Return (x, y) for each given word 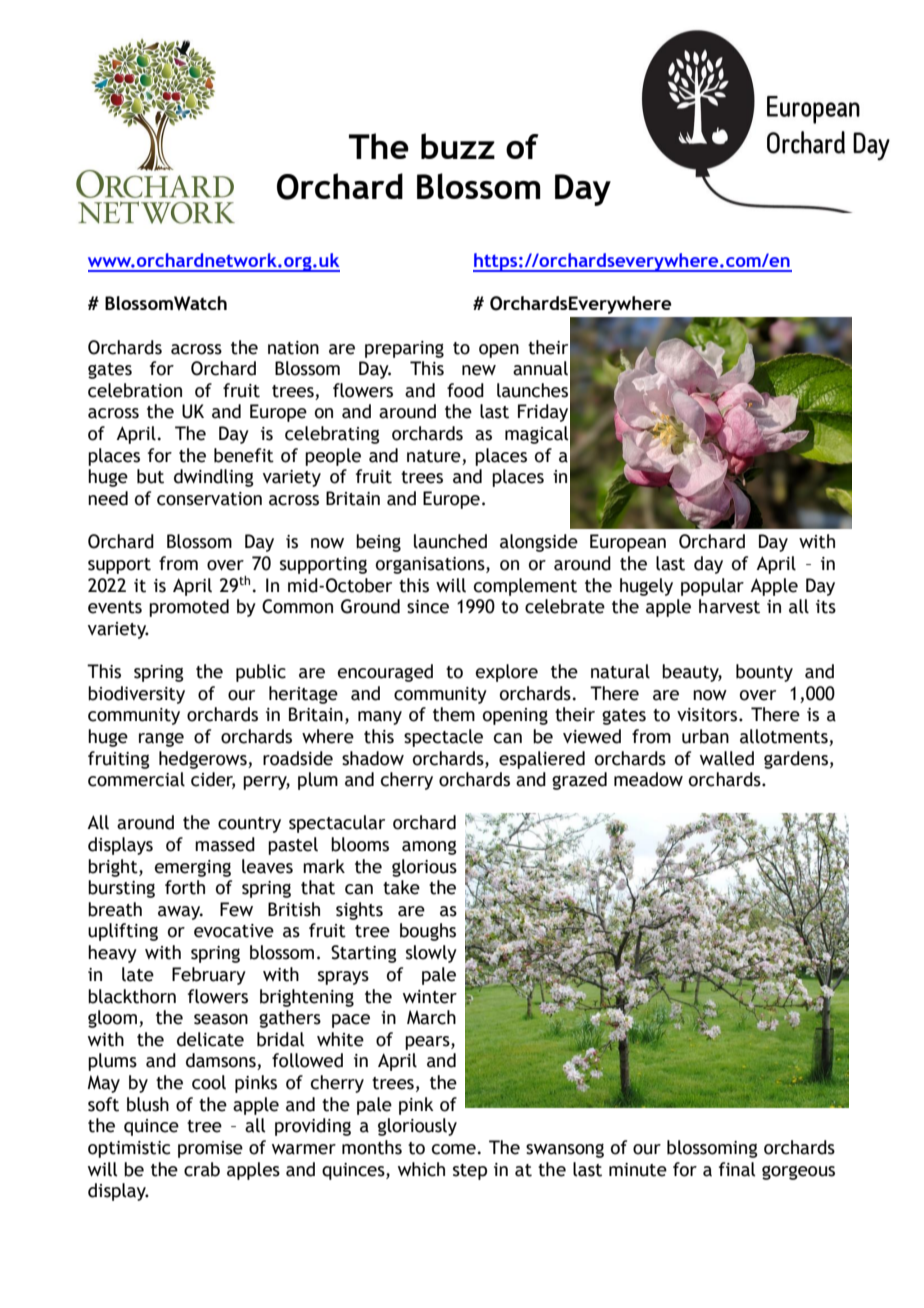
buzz (458, 146)
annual (540, 368)
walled (727, 758)
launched (450, 541)
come (454, 1149)
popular (712, 587)
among (429, 848)
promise (210, 1149)
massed (225, 844)
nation (293, 348)
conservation (209, 499)
